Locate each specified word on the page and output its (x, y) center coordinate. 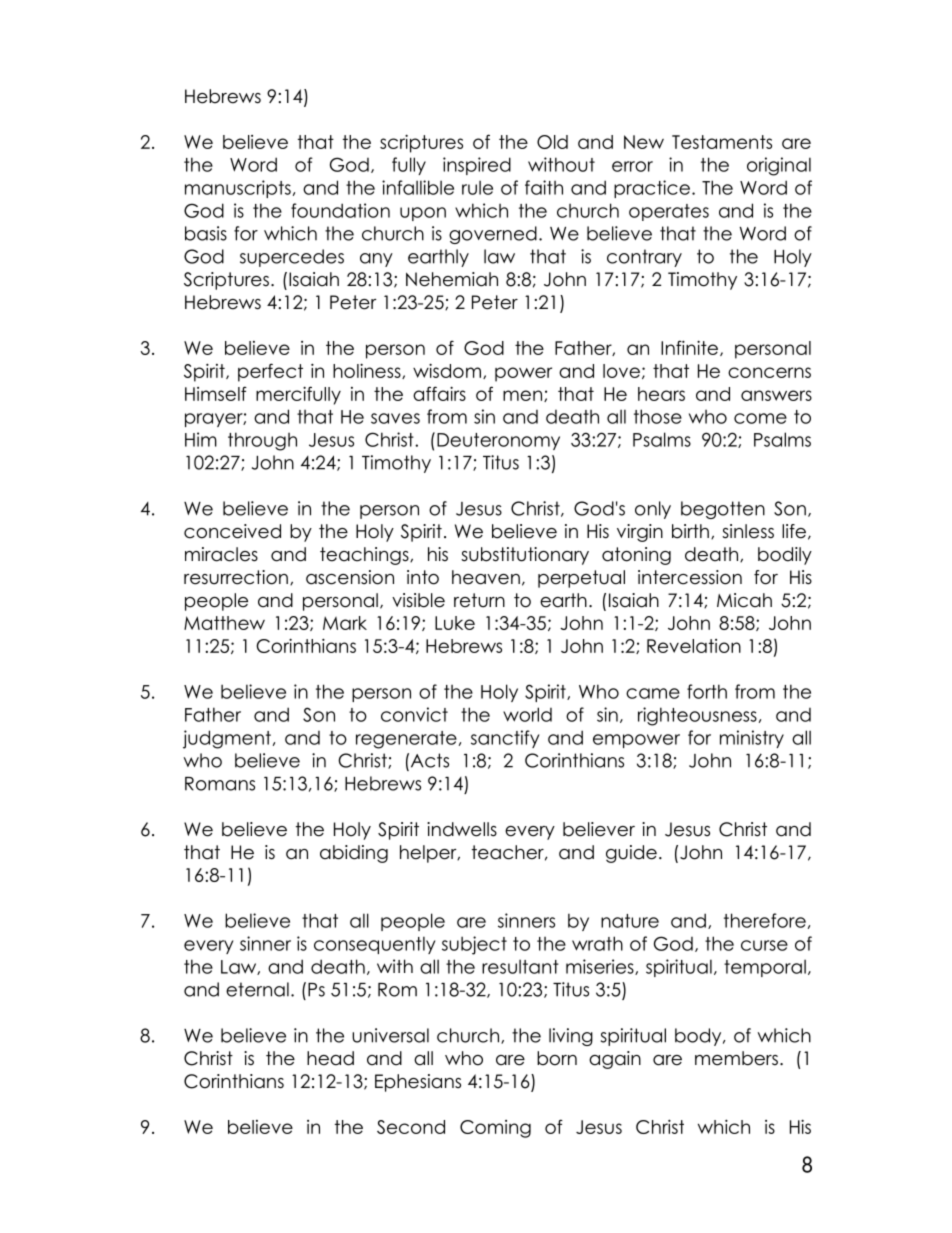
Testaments (722, 142)
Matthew (224, 623)
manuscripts (238, 189)
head (330, 1058)
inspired (477, 166)
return (479, 600)
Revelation (694, 646)
